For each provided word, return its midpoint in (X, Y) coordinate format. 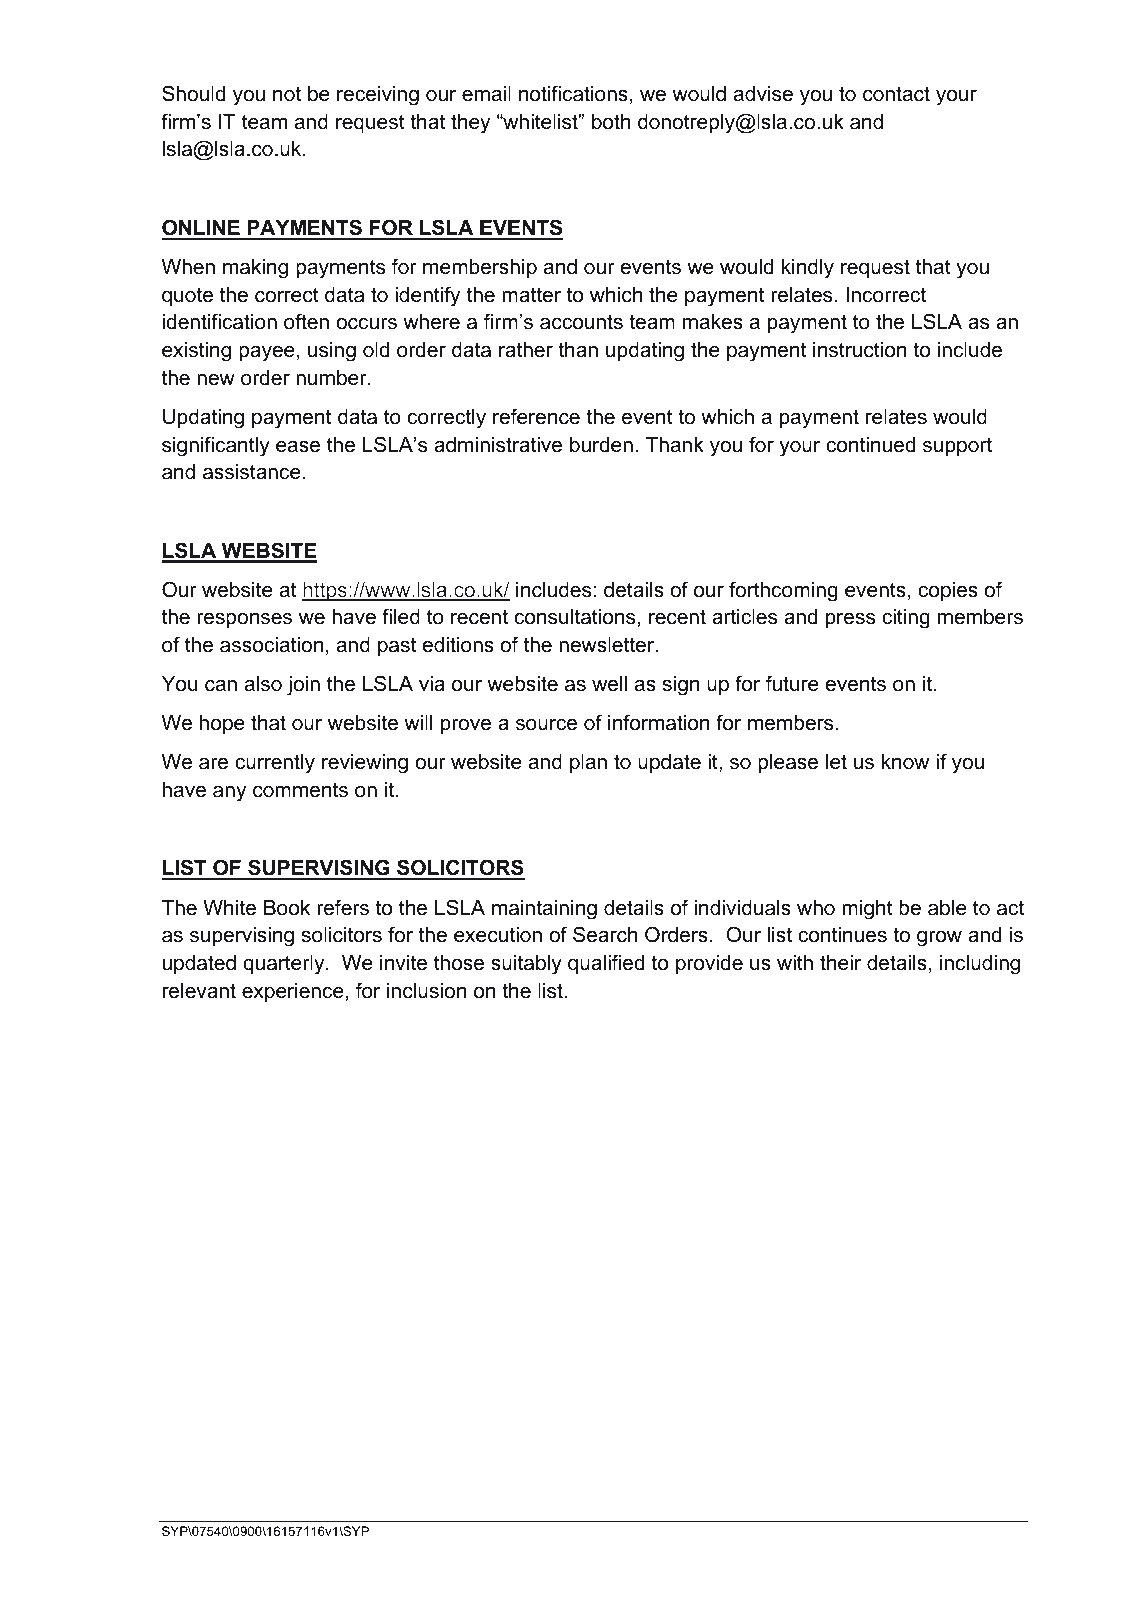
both (611, 122)
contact (896, 94)
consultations (575, 617)
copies (948, 591)
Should (193, 93)
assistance (252, 472)
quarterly (285, 965)
